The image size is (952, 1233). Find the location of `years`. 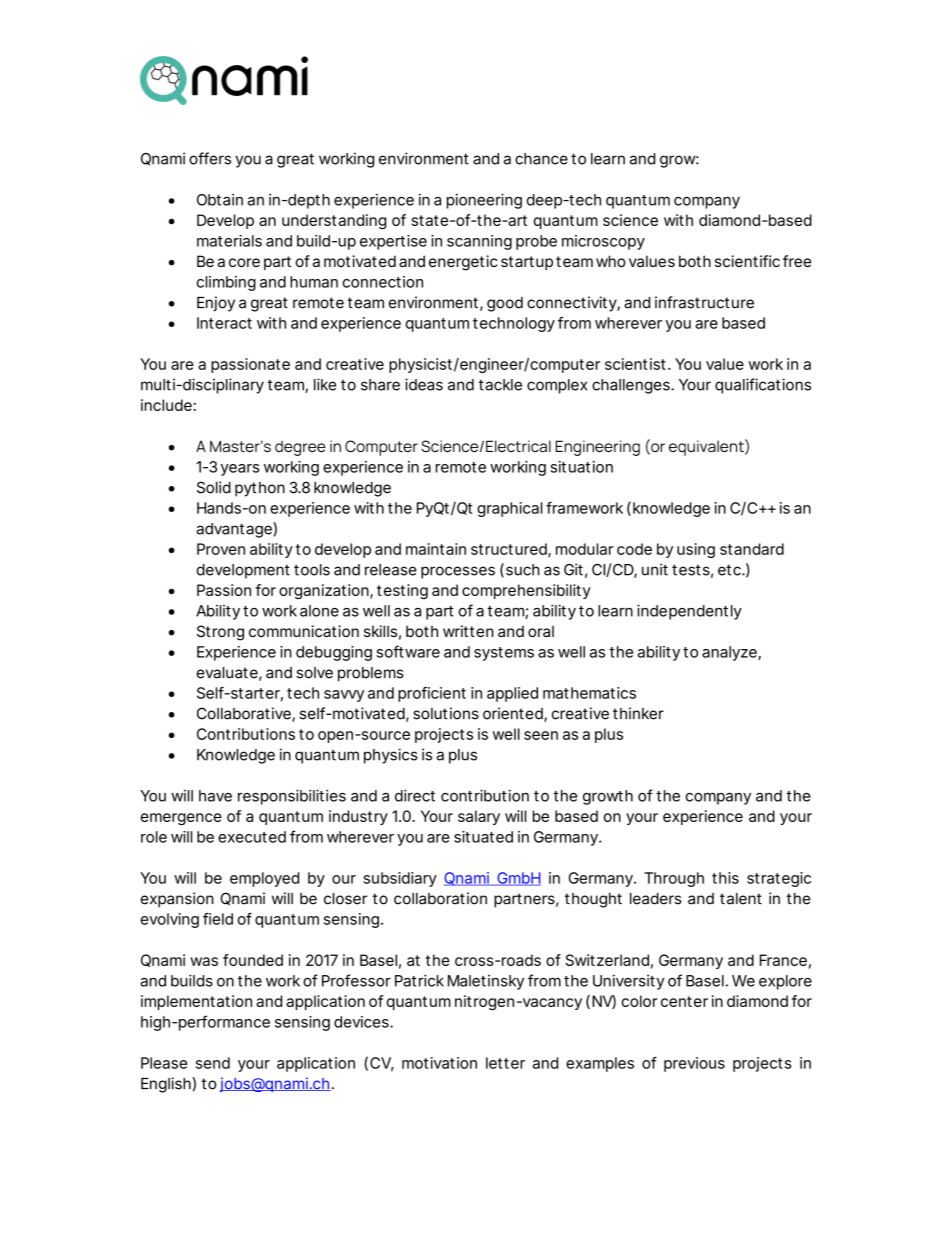

years is located at coordinates (240, 470).
